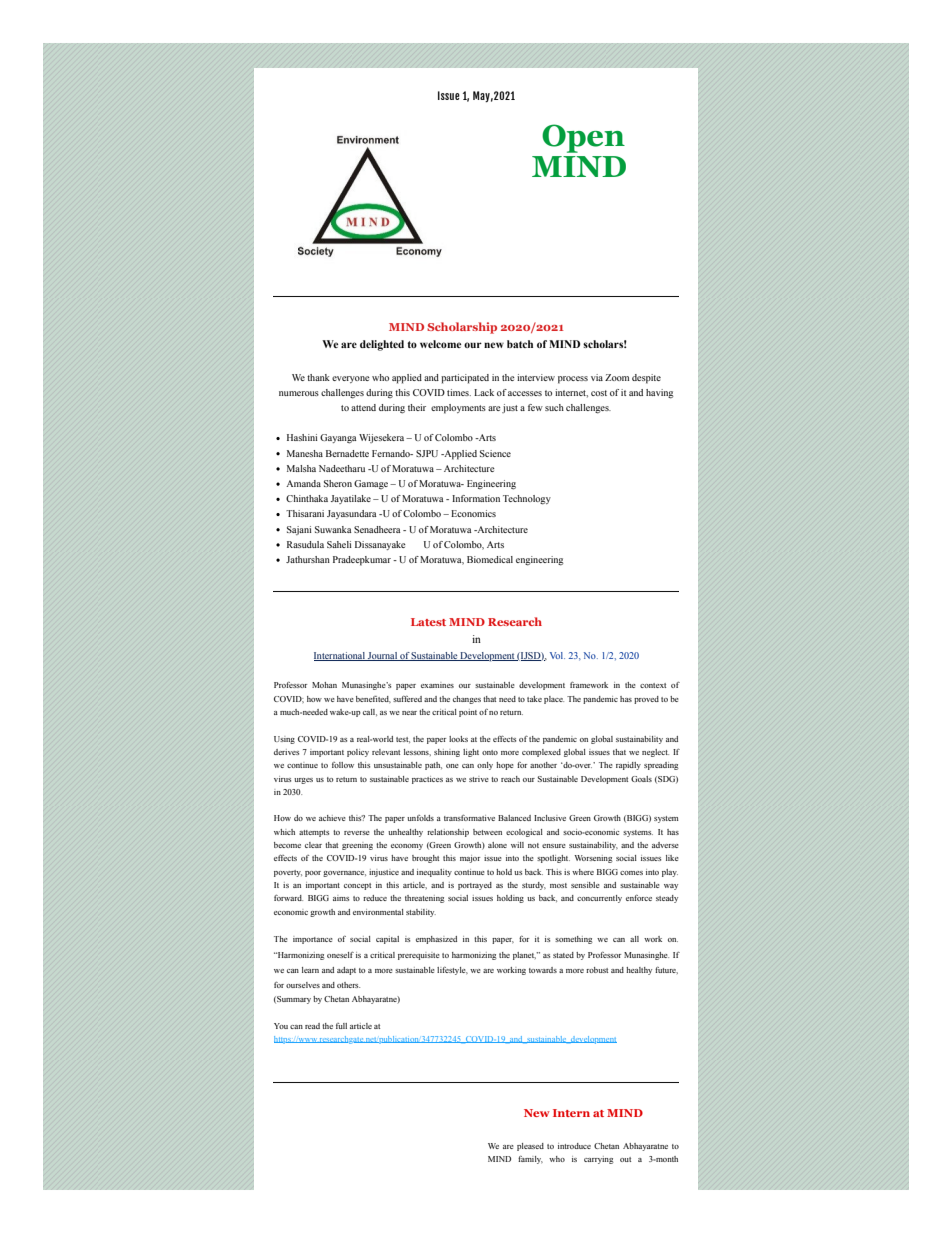 This image has width=952, height=1233. I want to click on context, so click(653, 685).
